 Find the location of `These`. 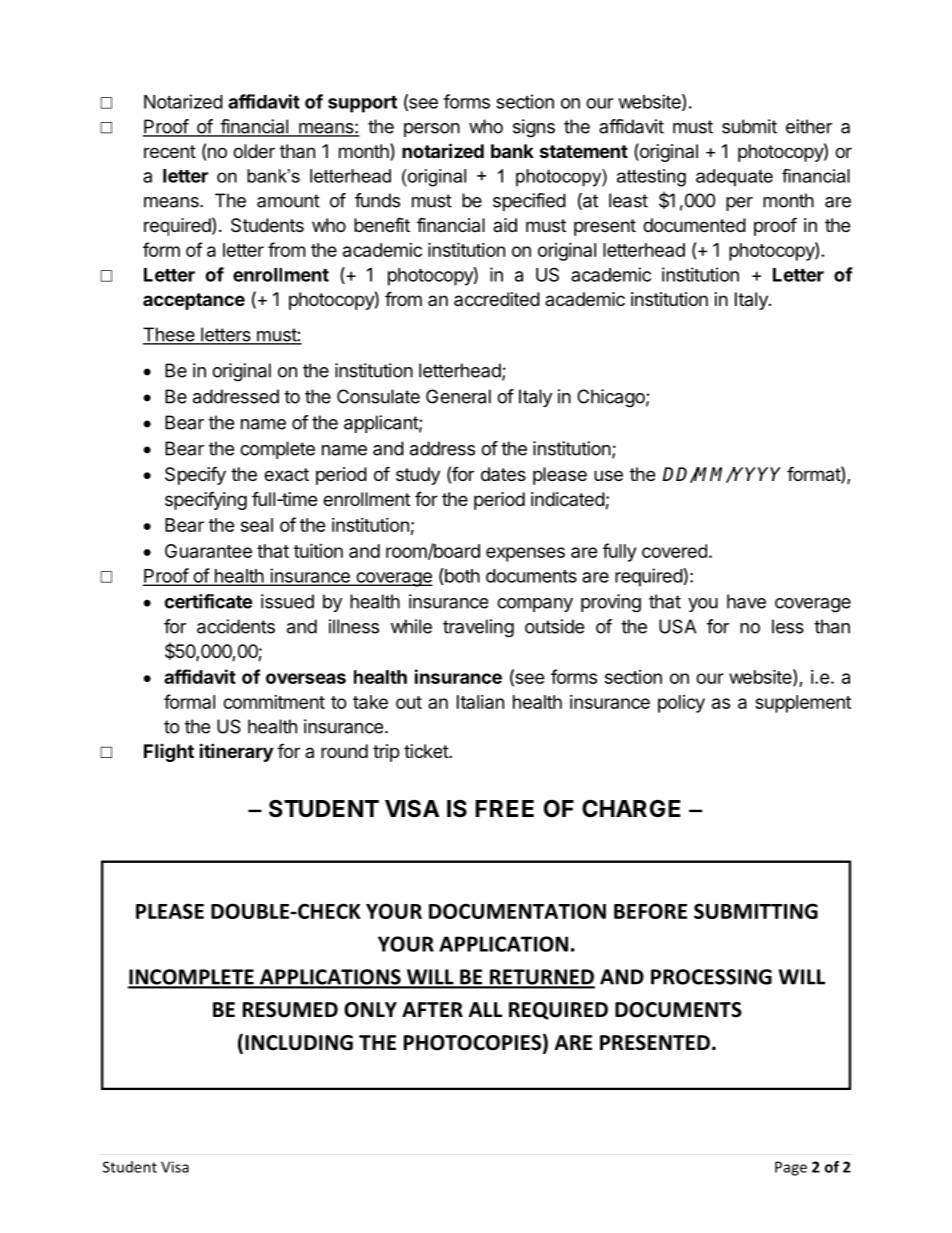

These is located at coordinates (170, 335).
